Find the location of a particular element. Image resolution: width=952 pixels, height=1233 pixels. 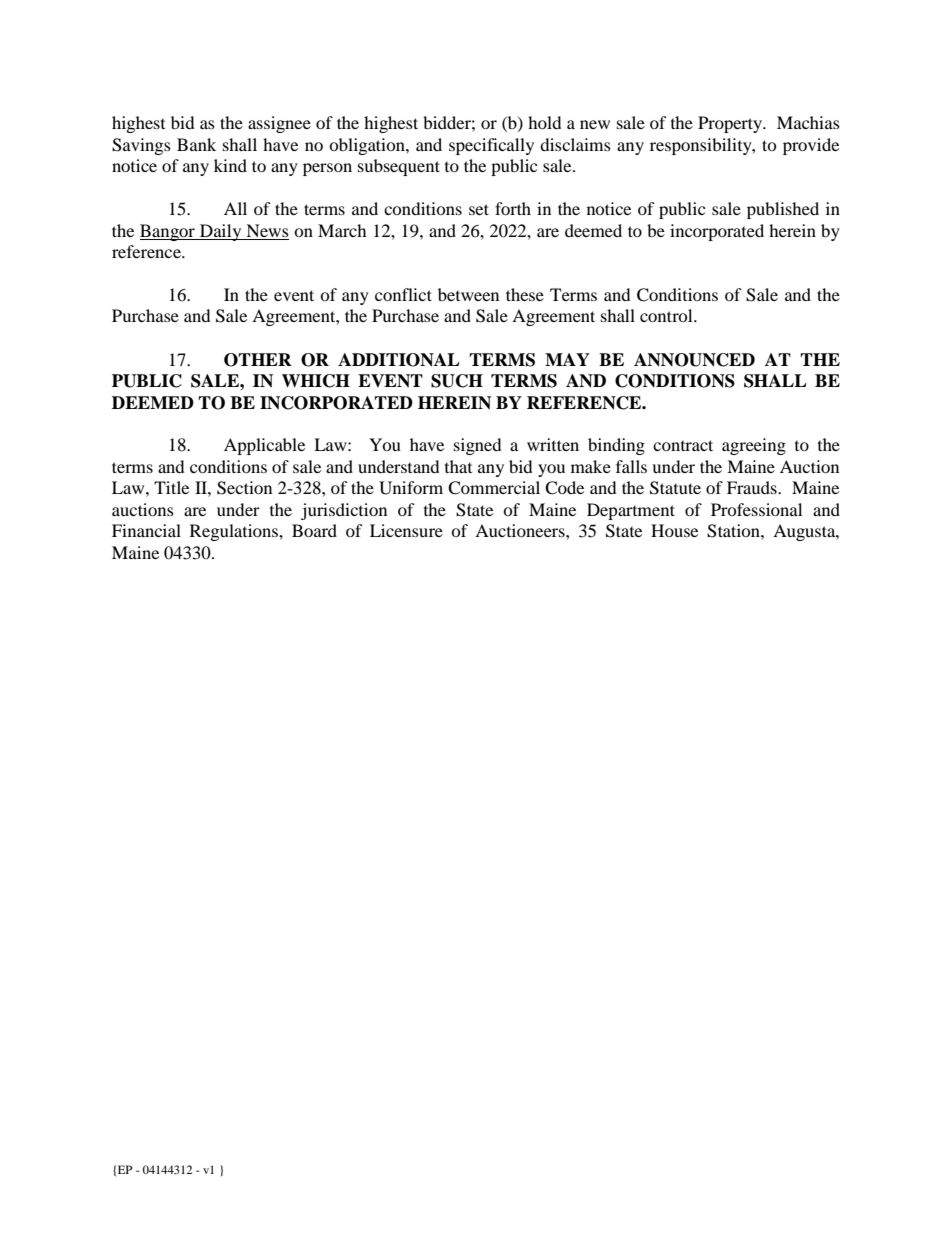

WHICH is located at coordinates (316, 381).
